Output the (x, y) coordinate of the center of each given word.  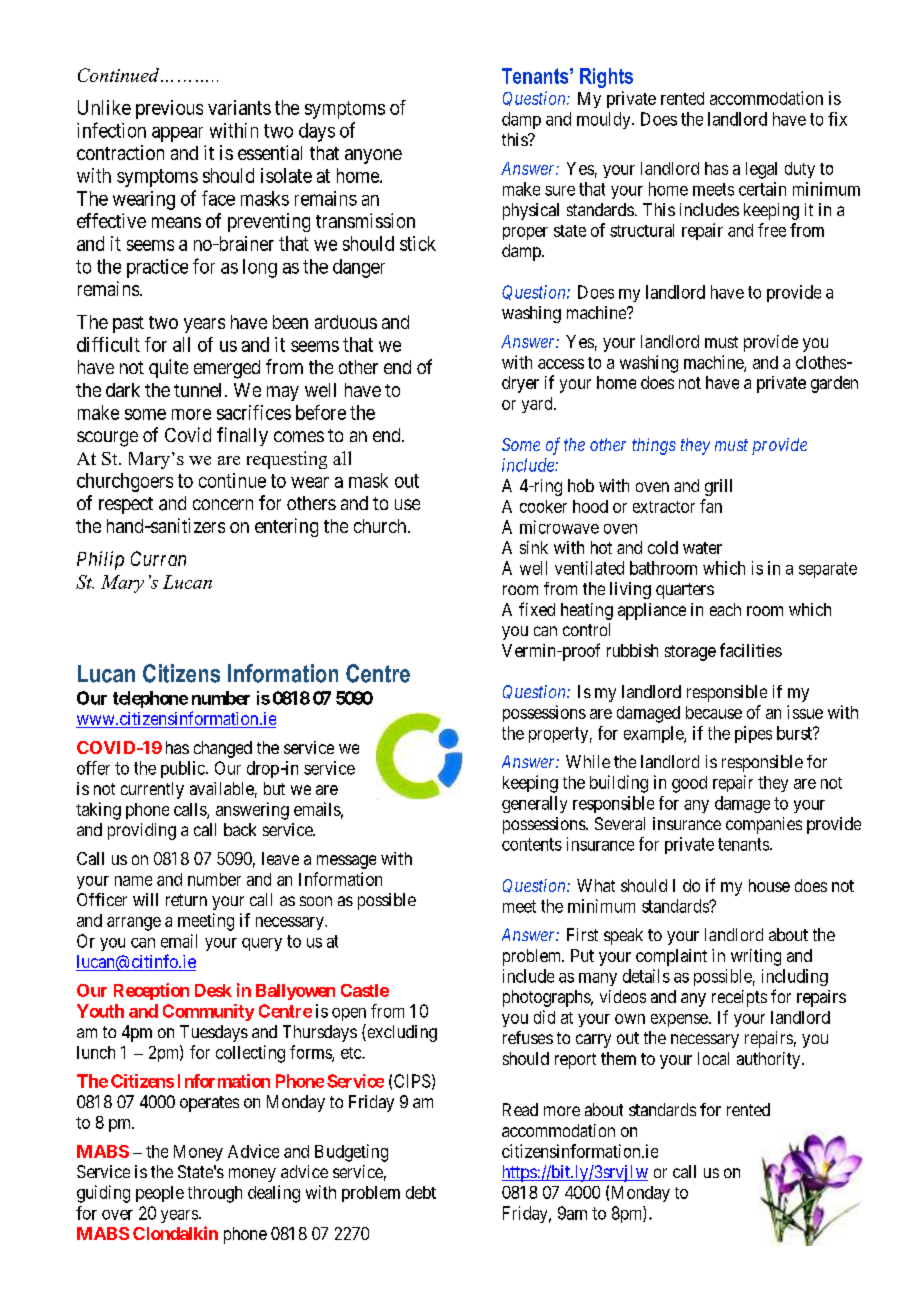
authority (770, 1060)
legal (761, 170)
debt (421, 1192)
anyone (373, 156)
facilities (751, 650)
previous (169, 109)
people (160, 1194)
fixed (537, 609)
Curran (158, 558)
